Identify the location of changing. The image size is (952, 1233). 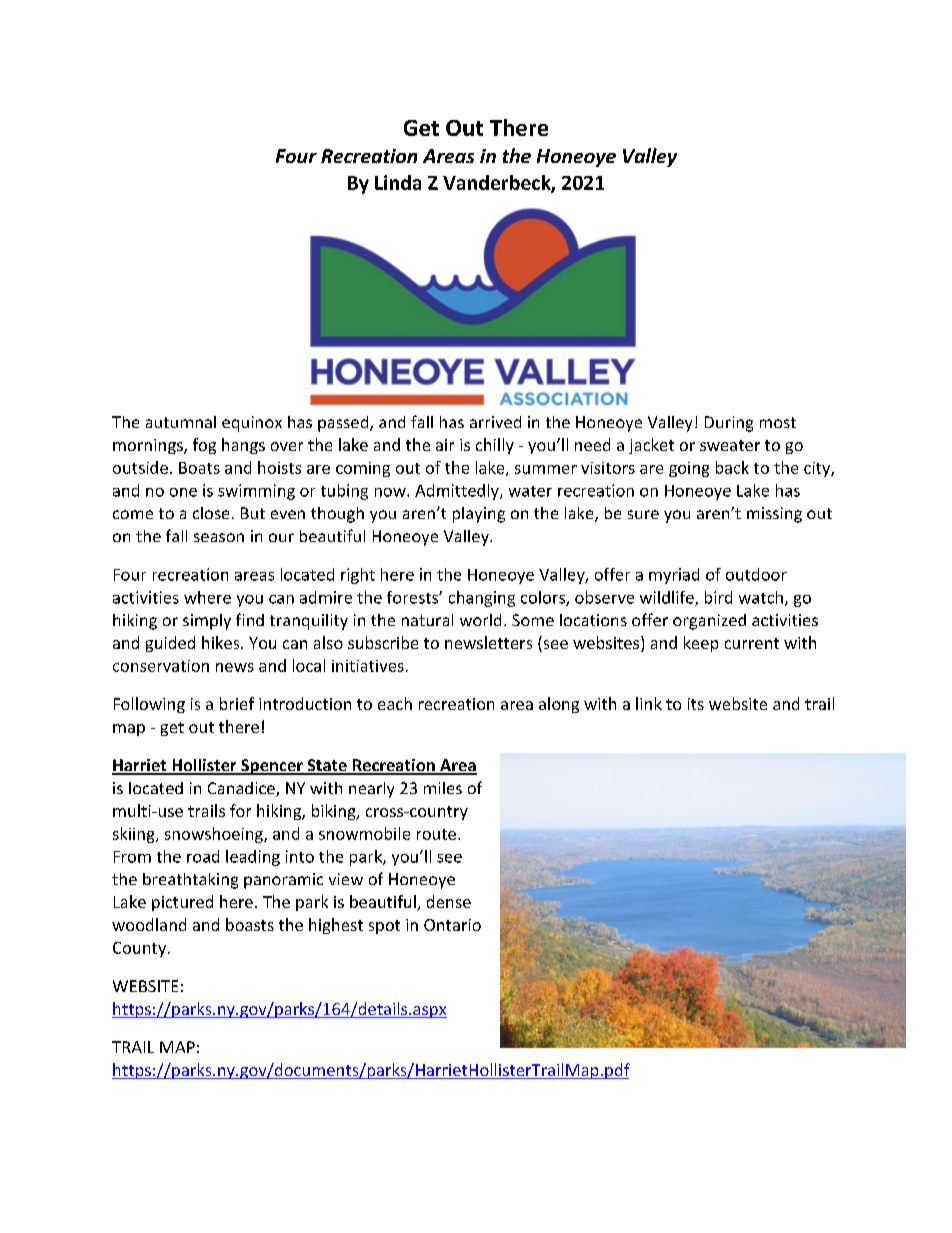
(482, 599).
